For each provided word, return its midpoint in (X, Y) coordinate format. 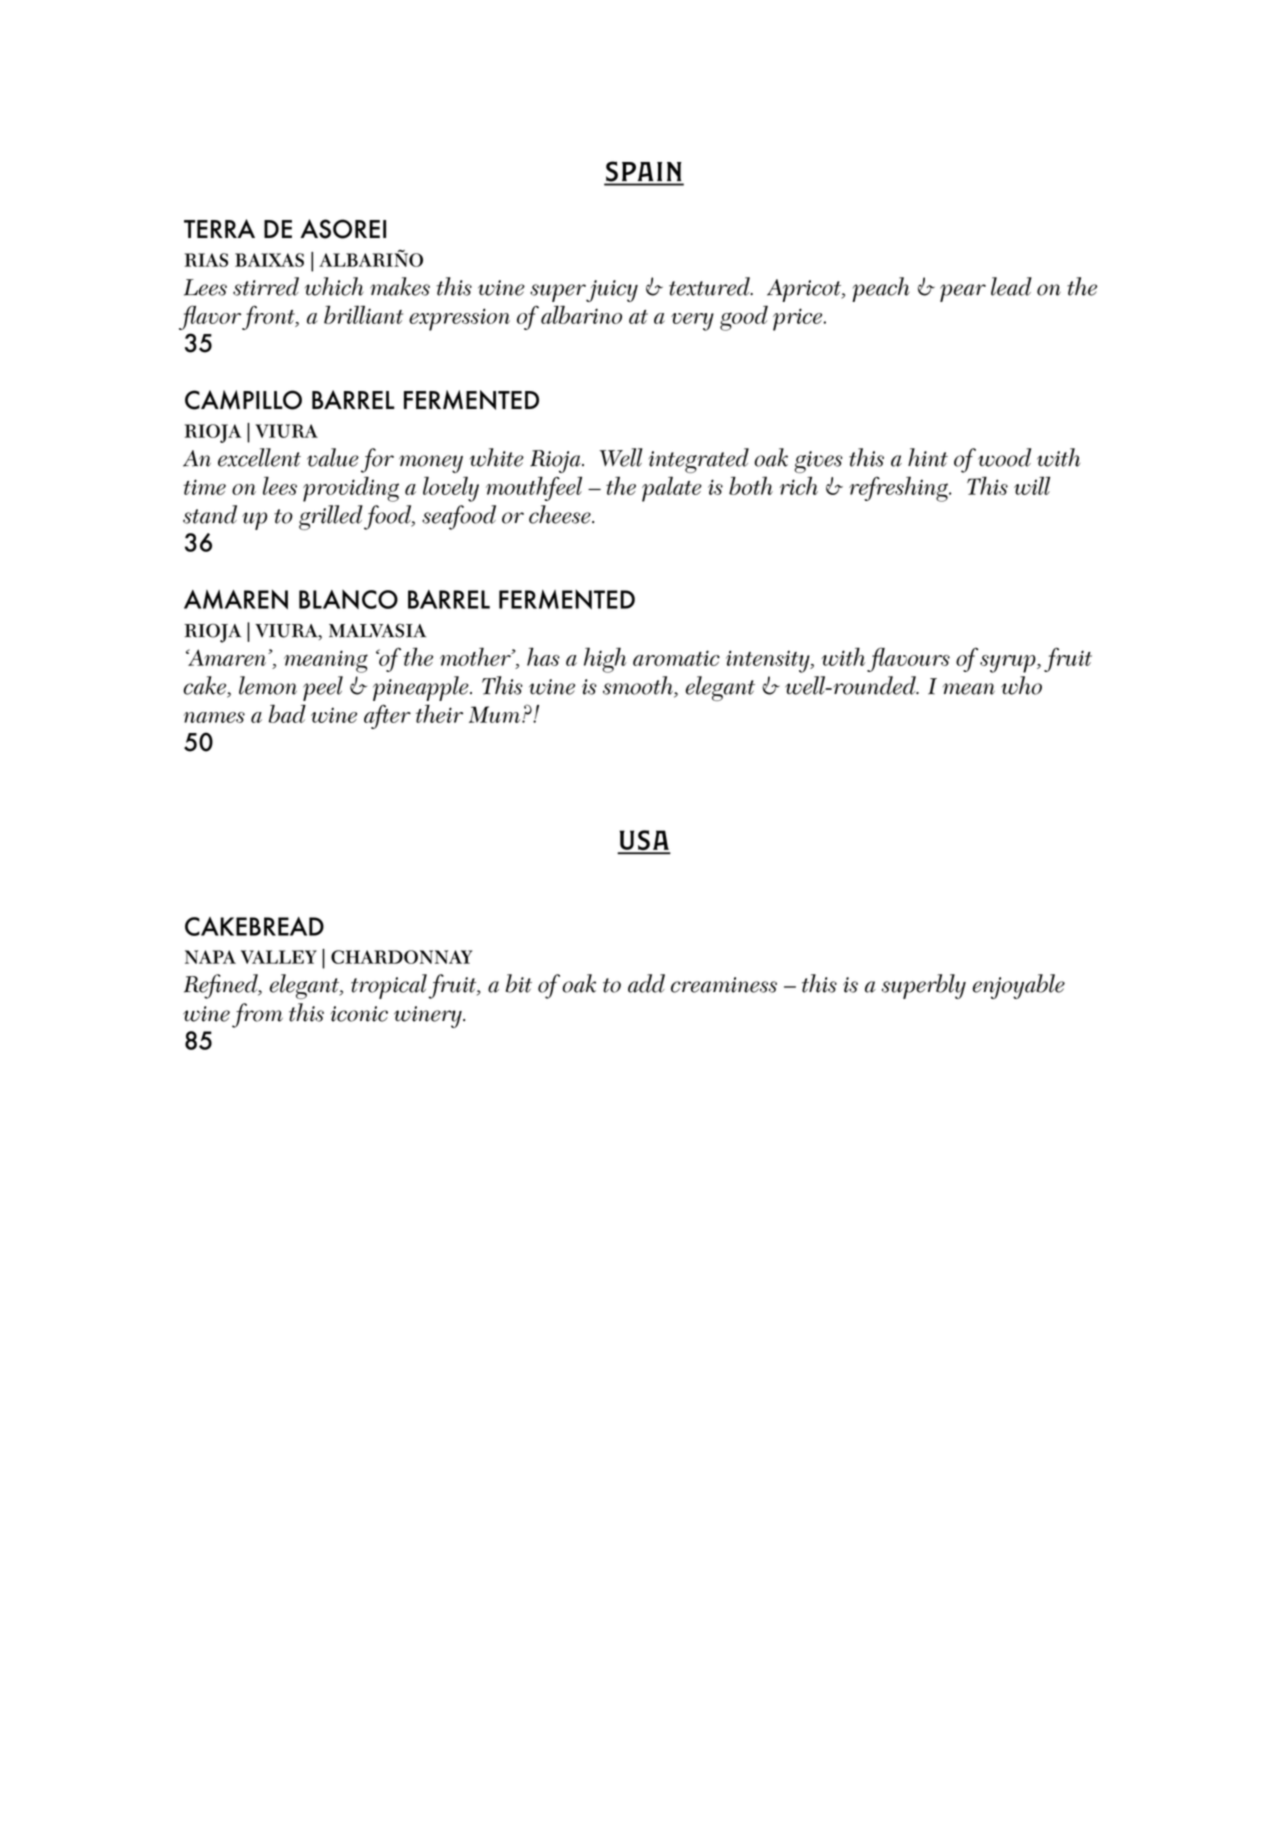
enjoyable (1019, 986)
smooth (639, 686)
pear (963, 293)
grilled (332, 517)
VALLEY (279, 957)
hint (928, 457)
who (1021, 685)
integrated (699, 460)
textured (710, 286)
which (334, 286)
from (257, 1015)
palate (672, 489)
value (333, 457)
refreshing (899, 489)
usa (644, 841)
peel (323, 688)
